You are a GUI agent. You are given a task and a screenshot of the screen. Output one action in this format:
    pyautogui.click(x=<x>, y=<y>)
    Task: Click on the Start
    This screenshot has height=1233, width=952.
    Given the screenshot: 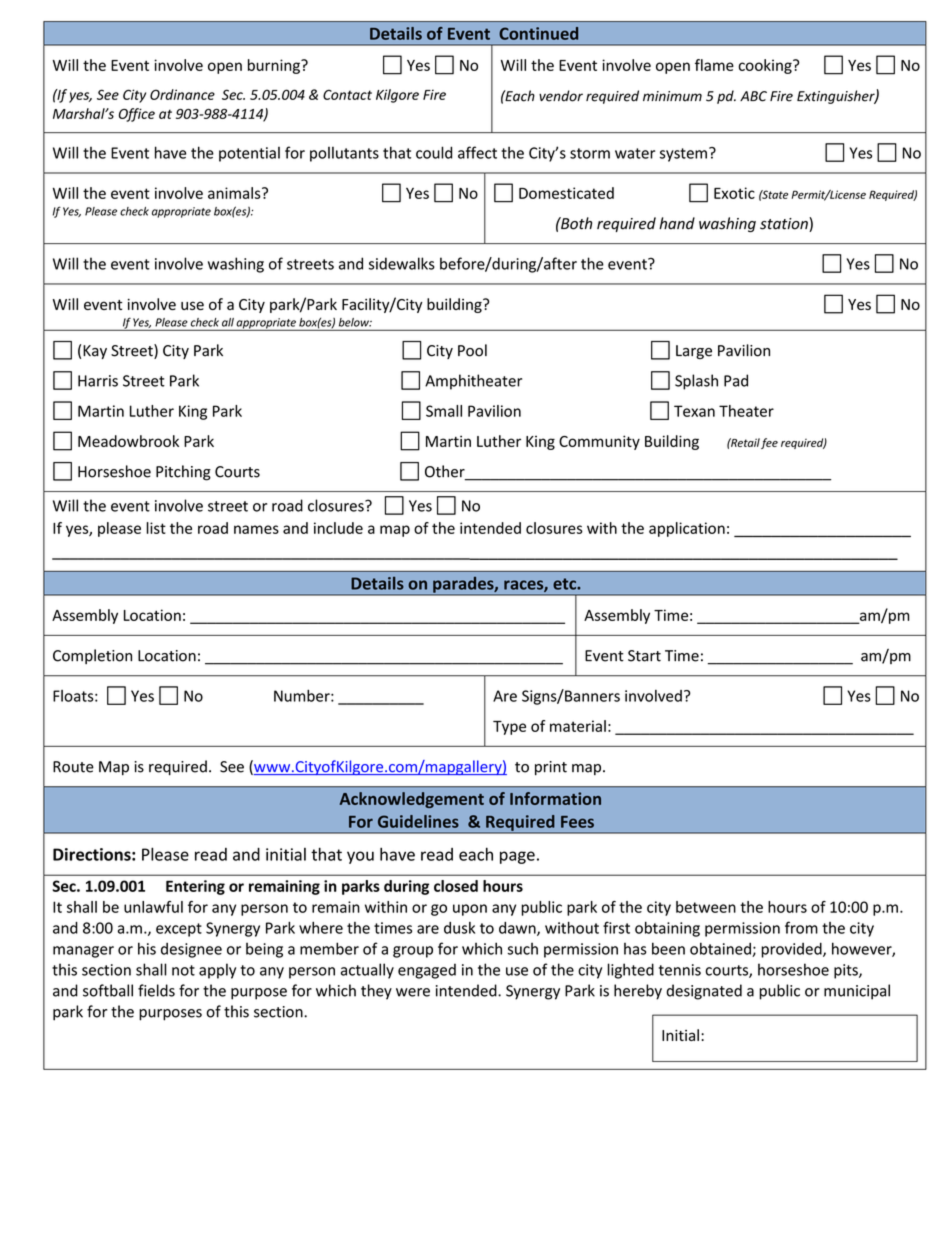 What is the action you would take?
    pyautogui.click(x=644, y=656)
